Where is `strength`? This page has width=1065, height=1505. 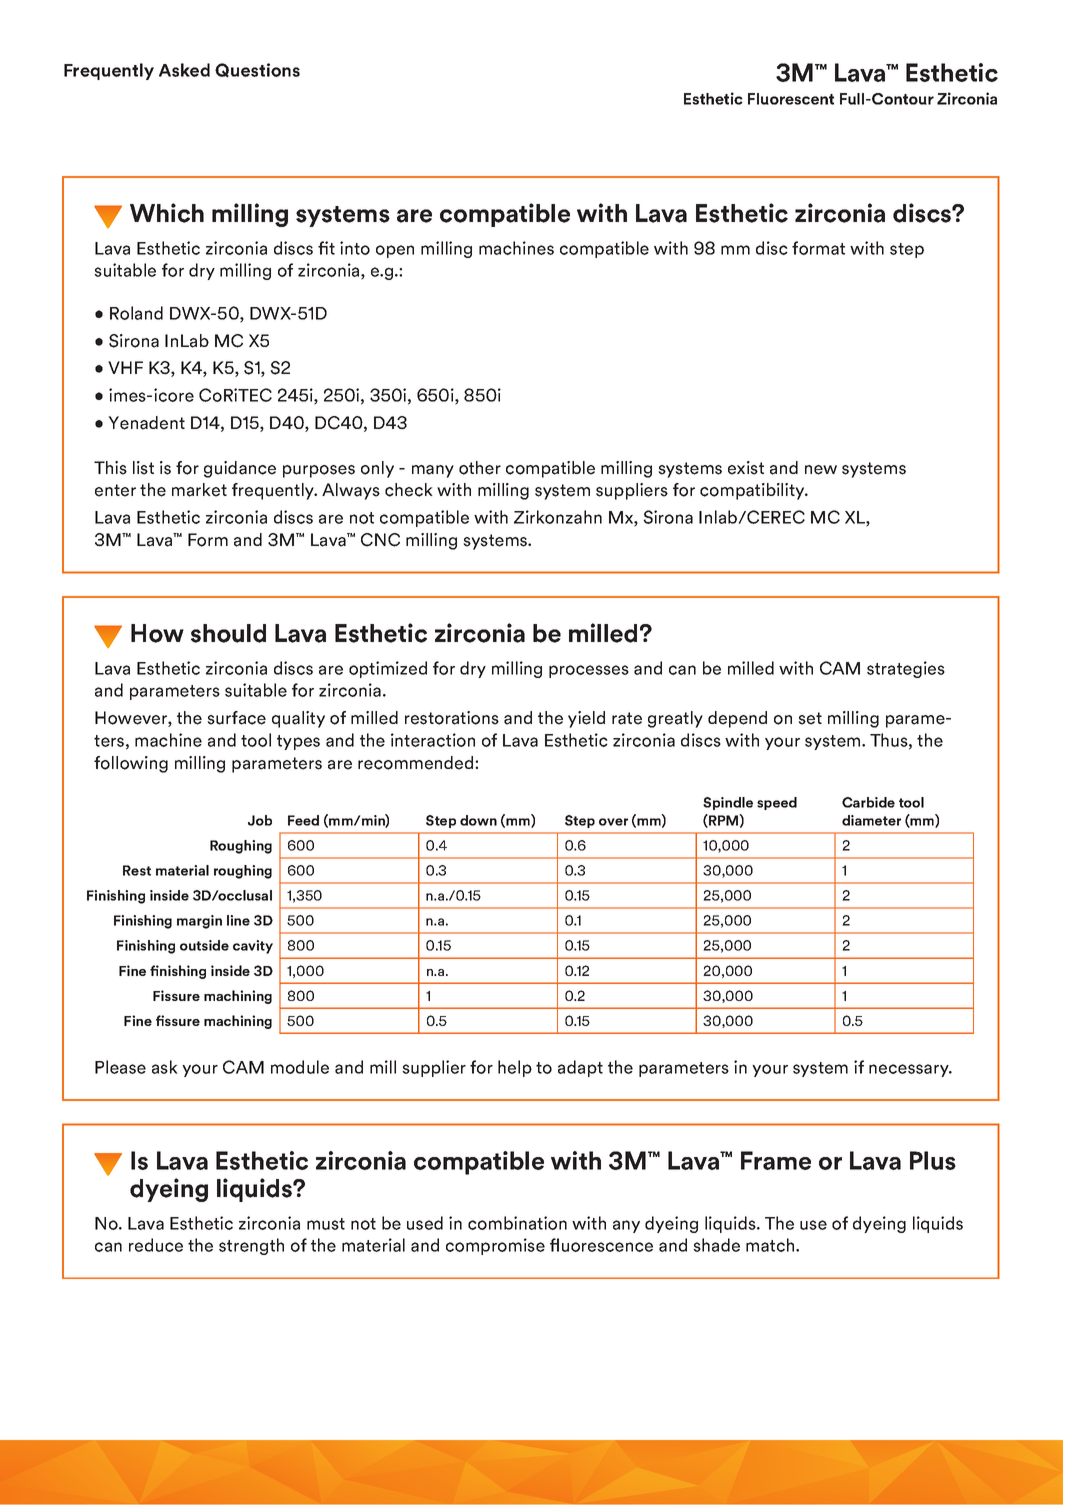 strength is located at coordinates (251, 1246).
